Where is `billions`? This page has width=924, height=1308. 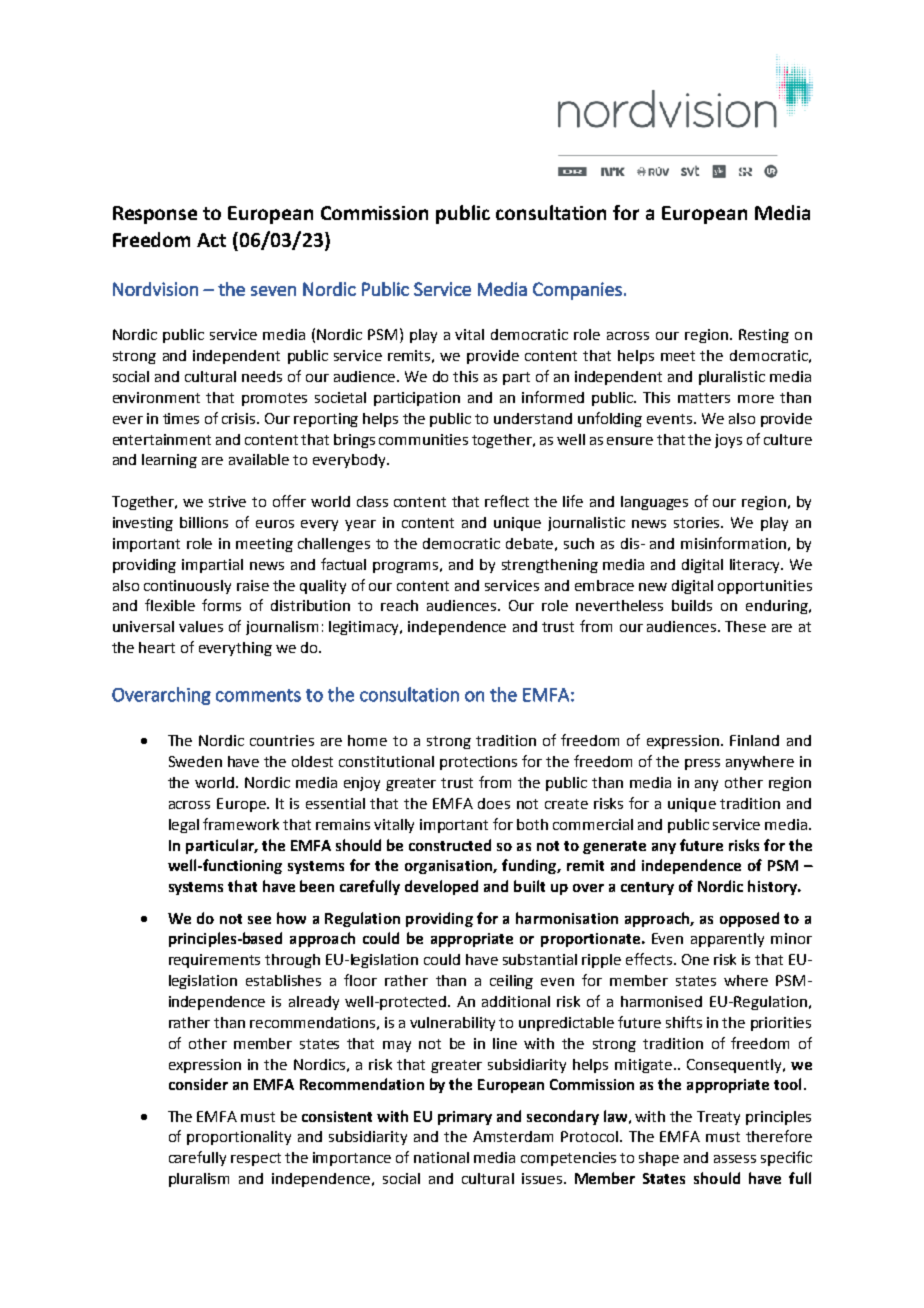 billions is located at coordinates (204, 522).
